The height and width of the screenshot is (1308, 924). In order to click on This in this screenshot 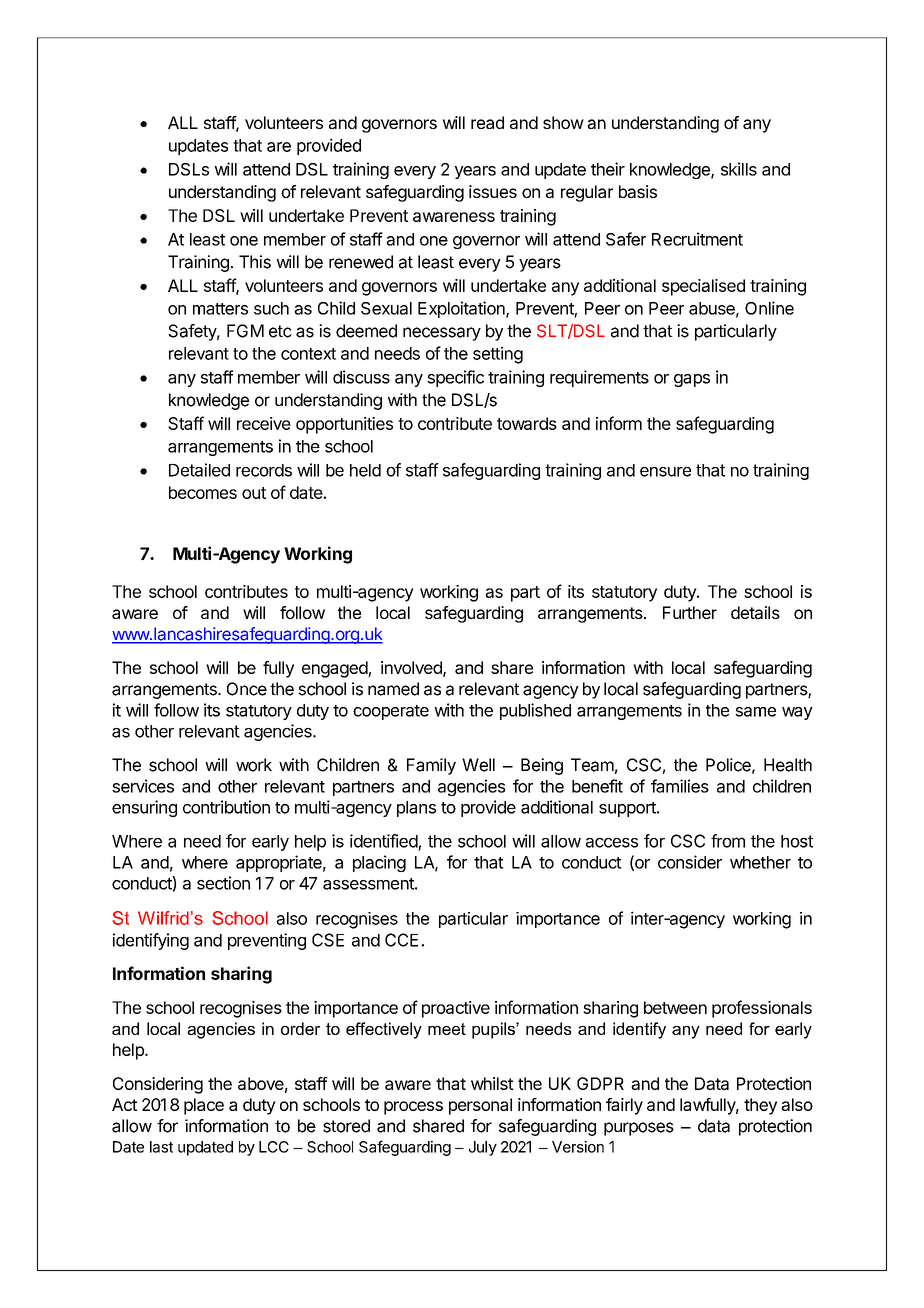, I will do `click(255, 262)`.
